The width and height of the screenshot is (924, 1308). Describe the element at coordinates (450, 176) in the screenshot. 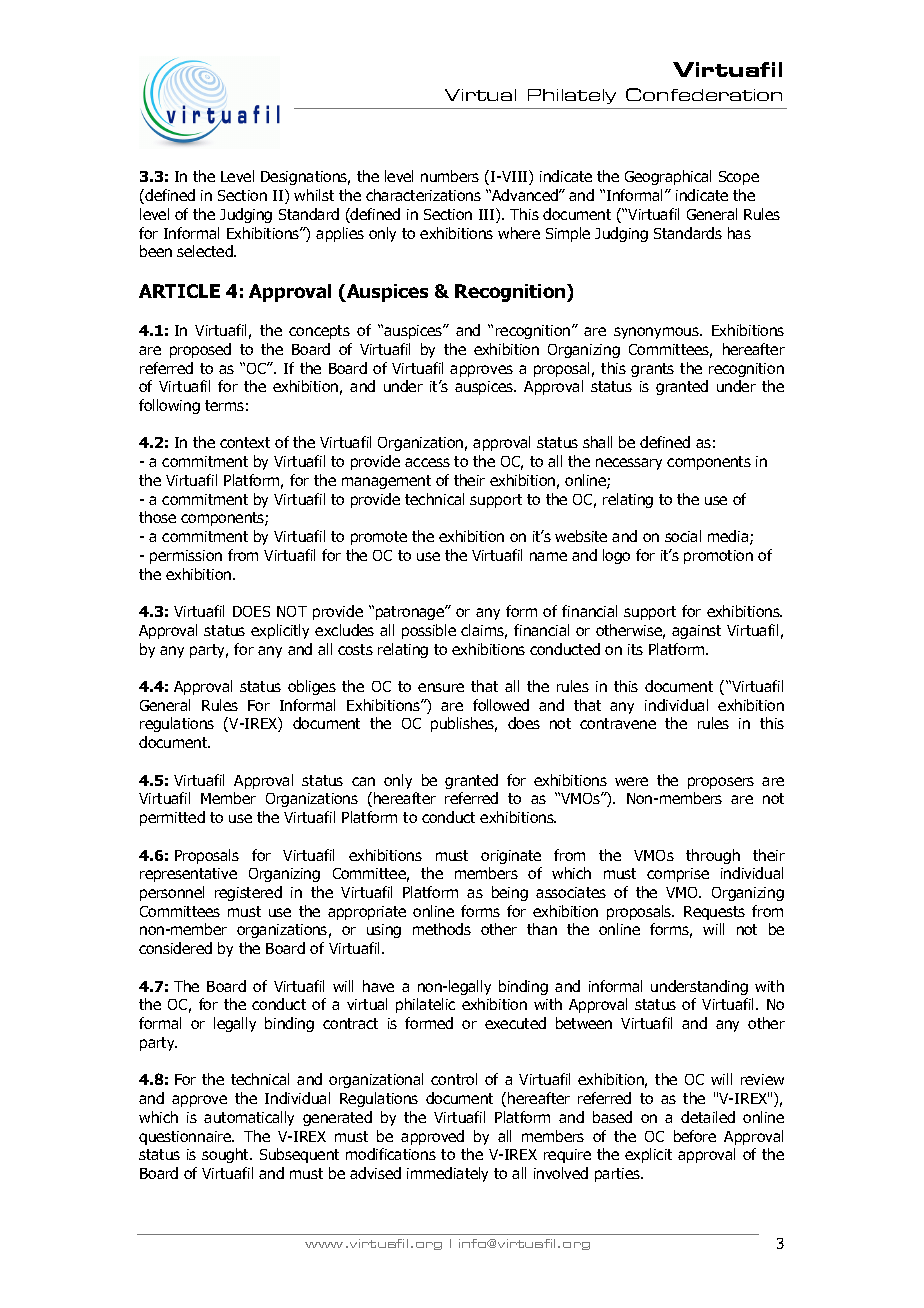

I see `numbers` at that location.
